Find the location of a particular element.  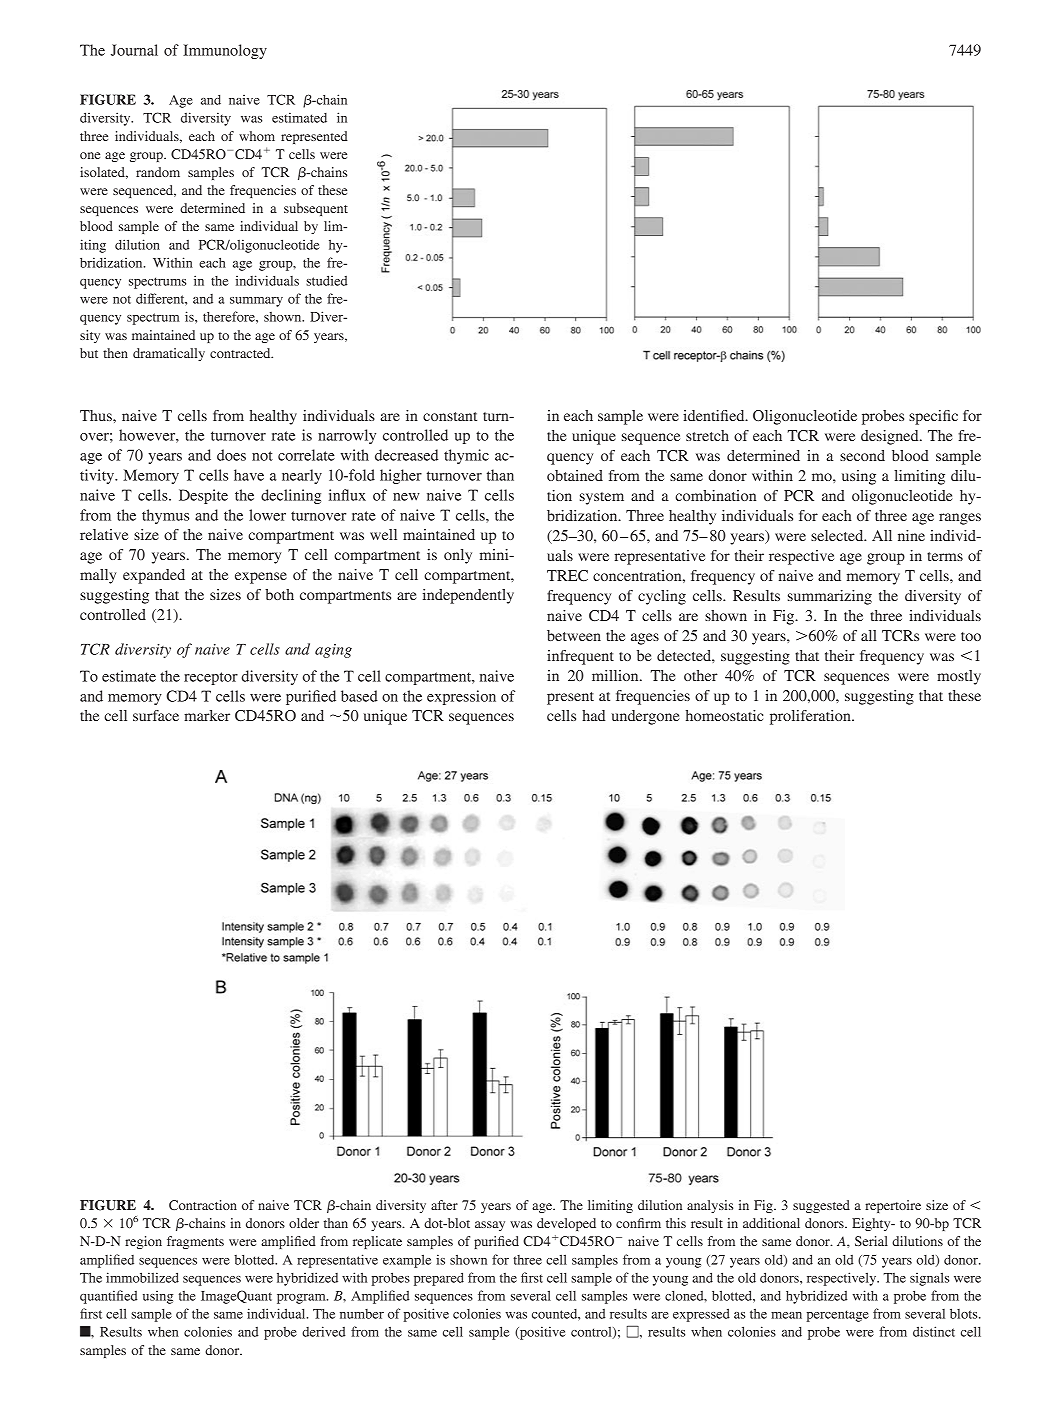

percentage is located at coordinates (838, 1316).
